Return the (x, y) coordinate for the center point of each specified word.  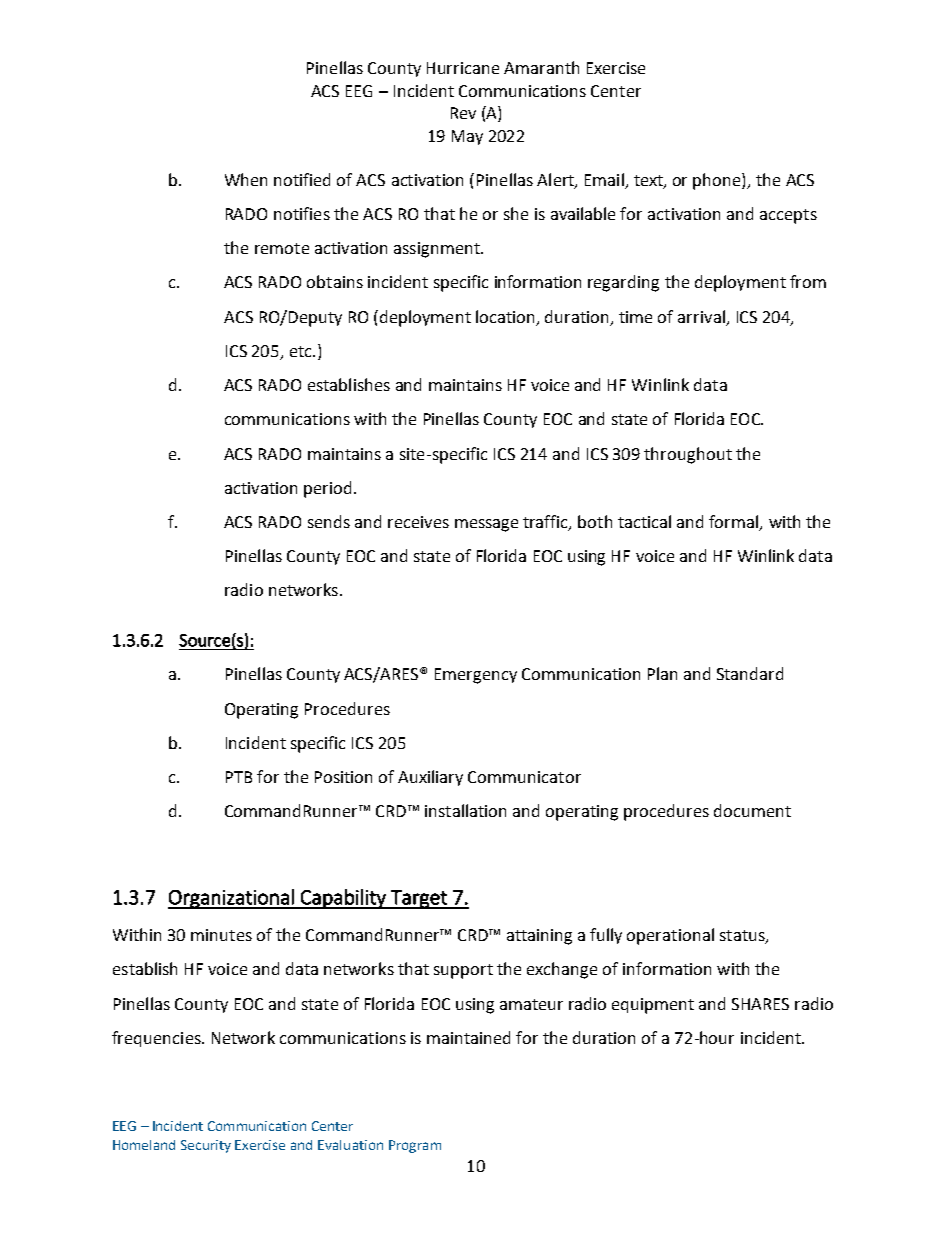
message (486, 525)
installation (465, 810)
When (246, 179)
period (327, 489)
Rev (463, 113)
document (752, 810)
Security (206, 1146)
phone (718, 181)
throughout (688, 455)
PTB (239, 777)
